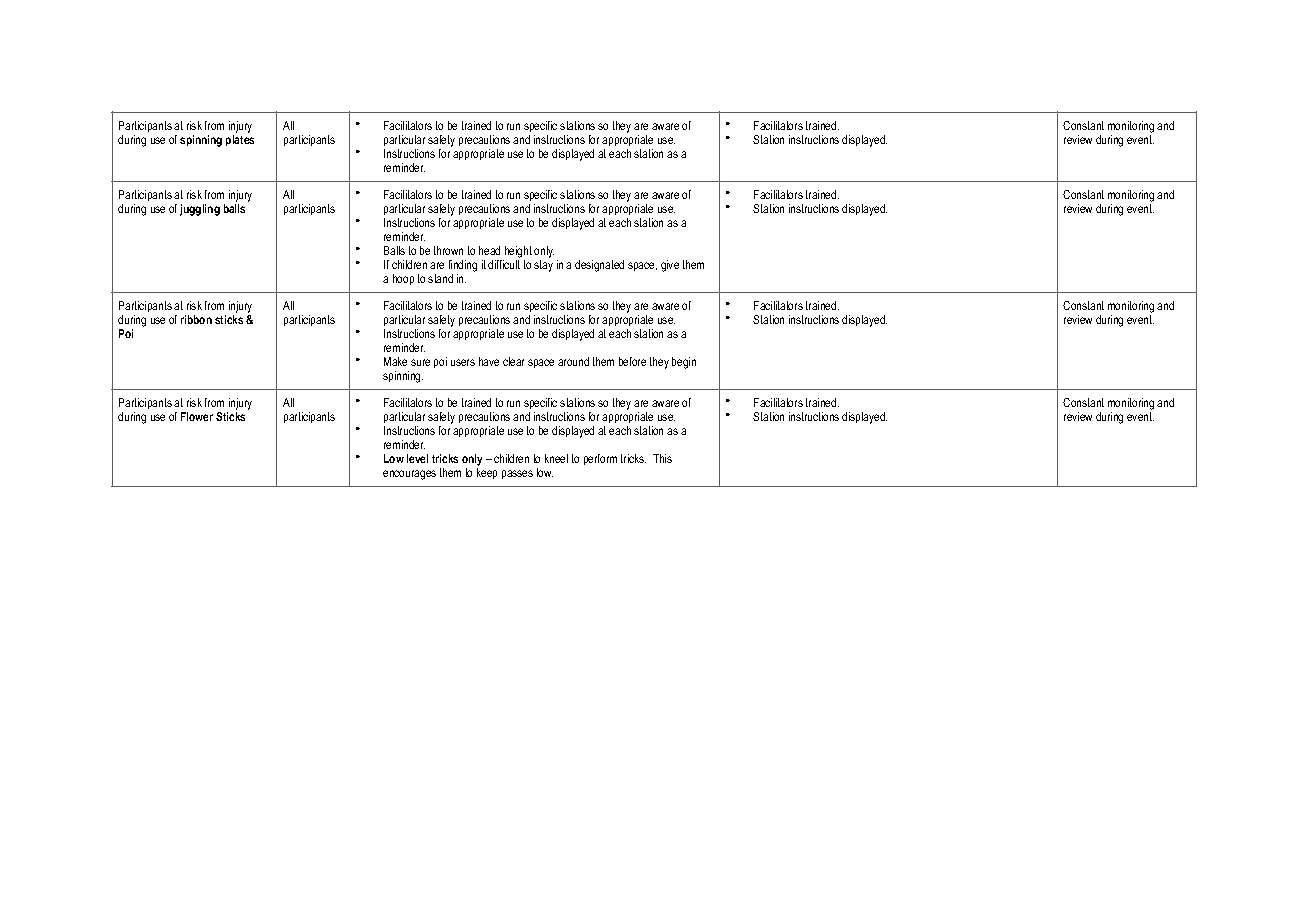 This screenshot has height=924, width=1308. I want to click on before, so click(632, 361).
